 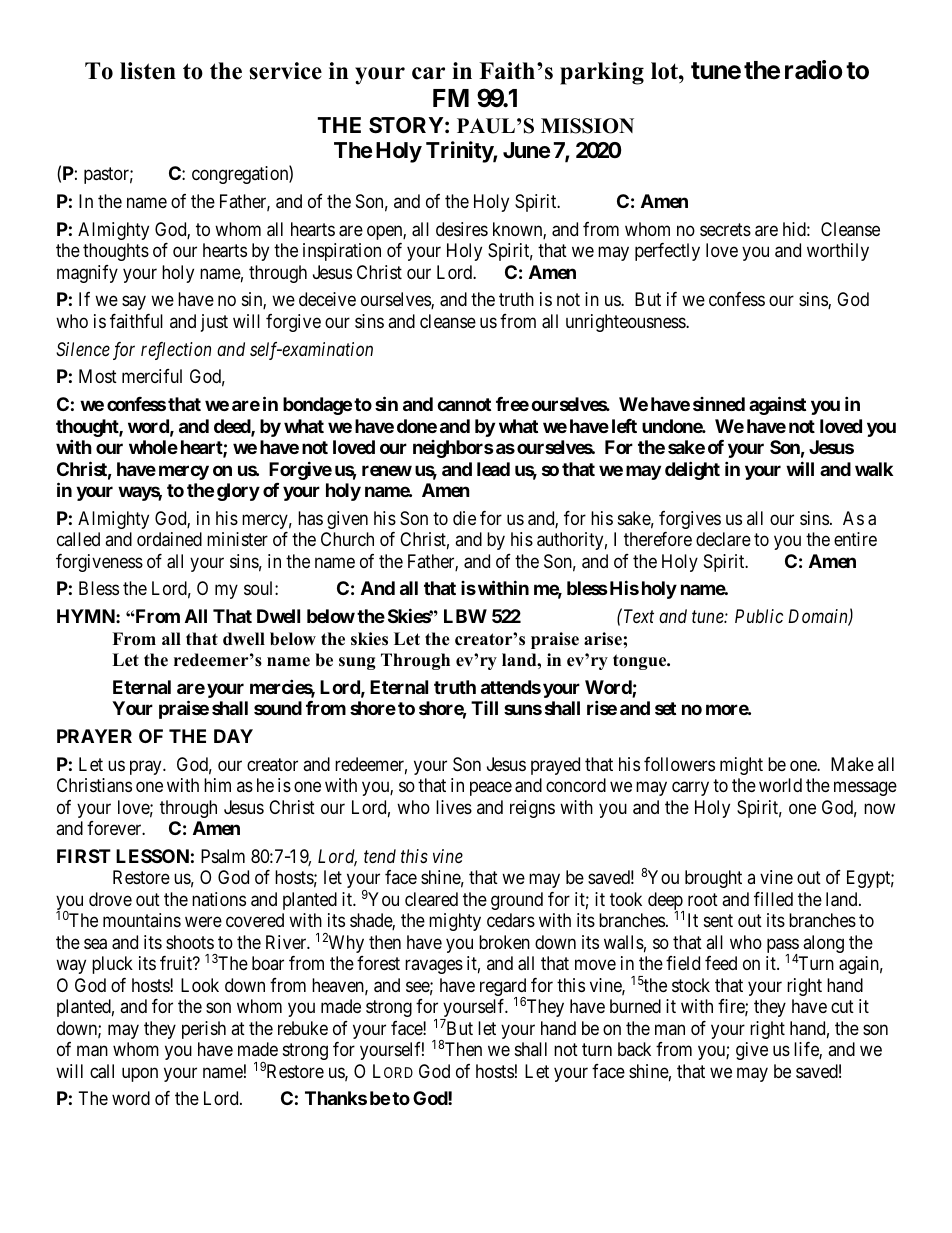 What do you see at coordinates (464, 518) in the screenshot?
I see `die` at bounding box center [464, 518].
